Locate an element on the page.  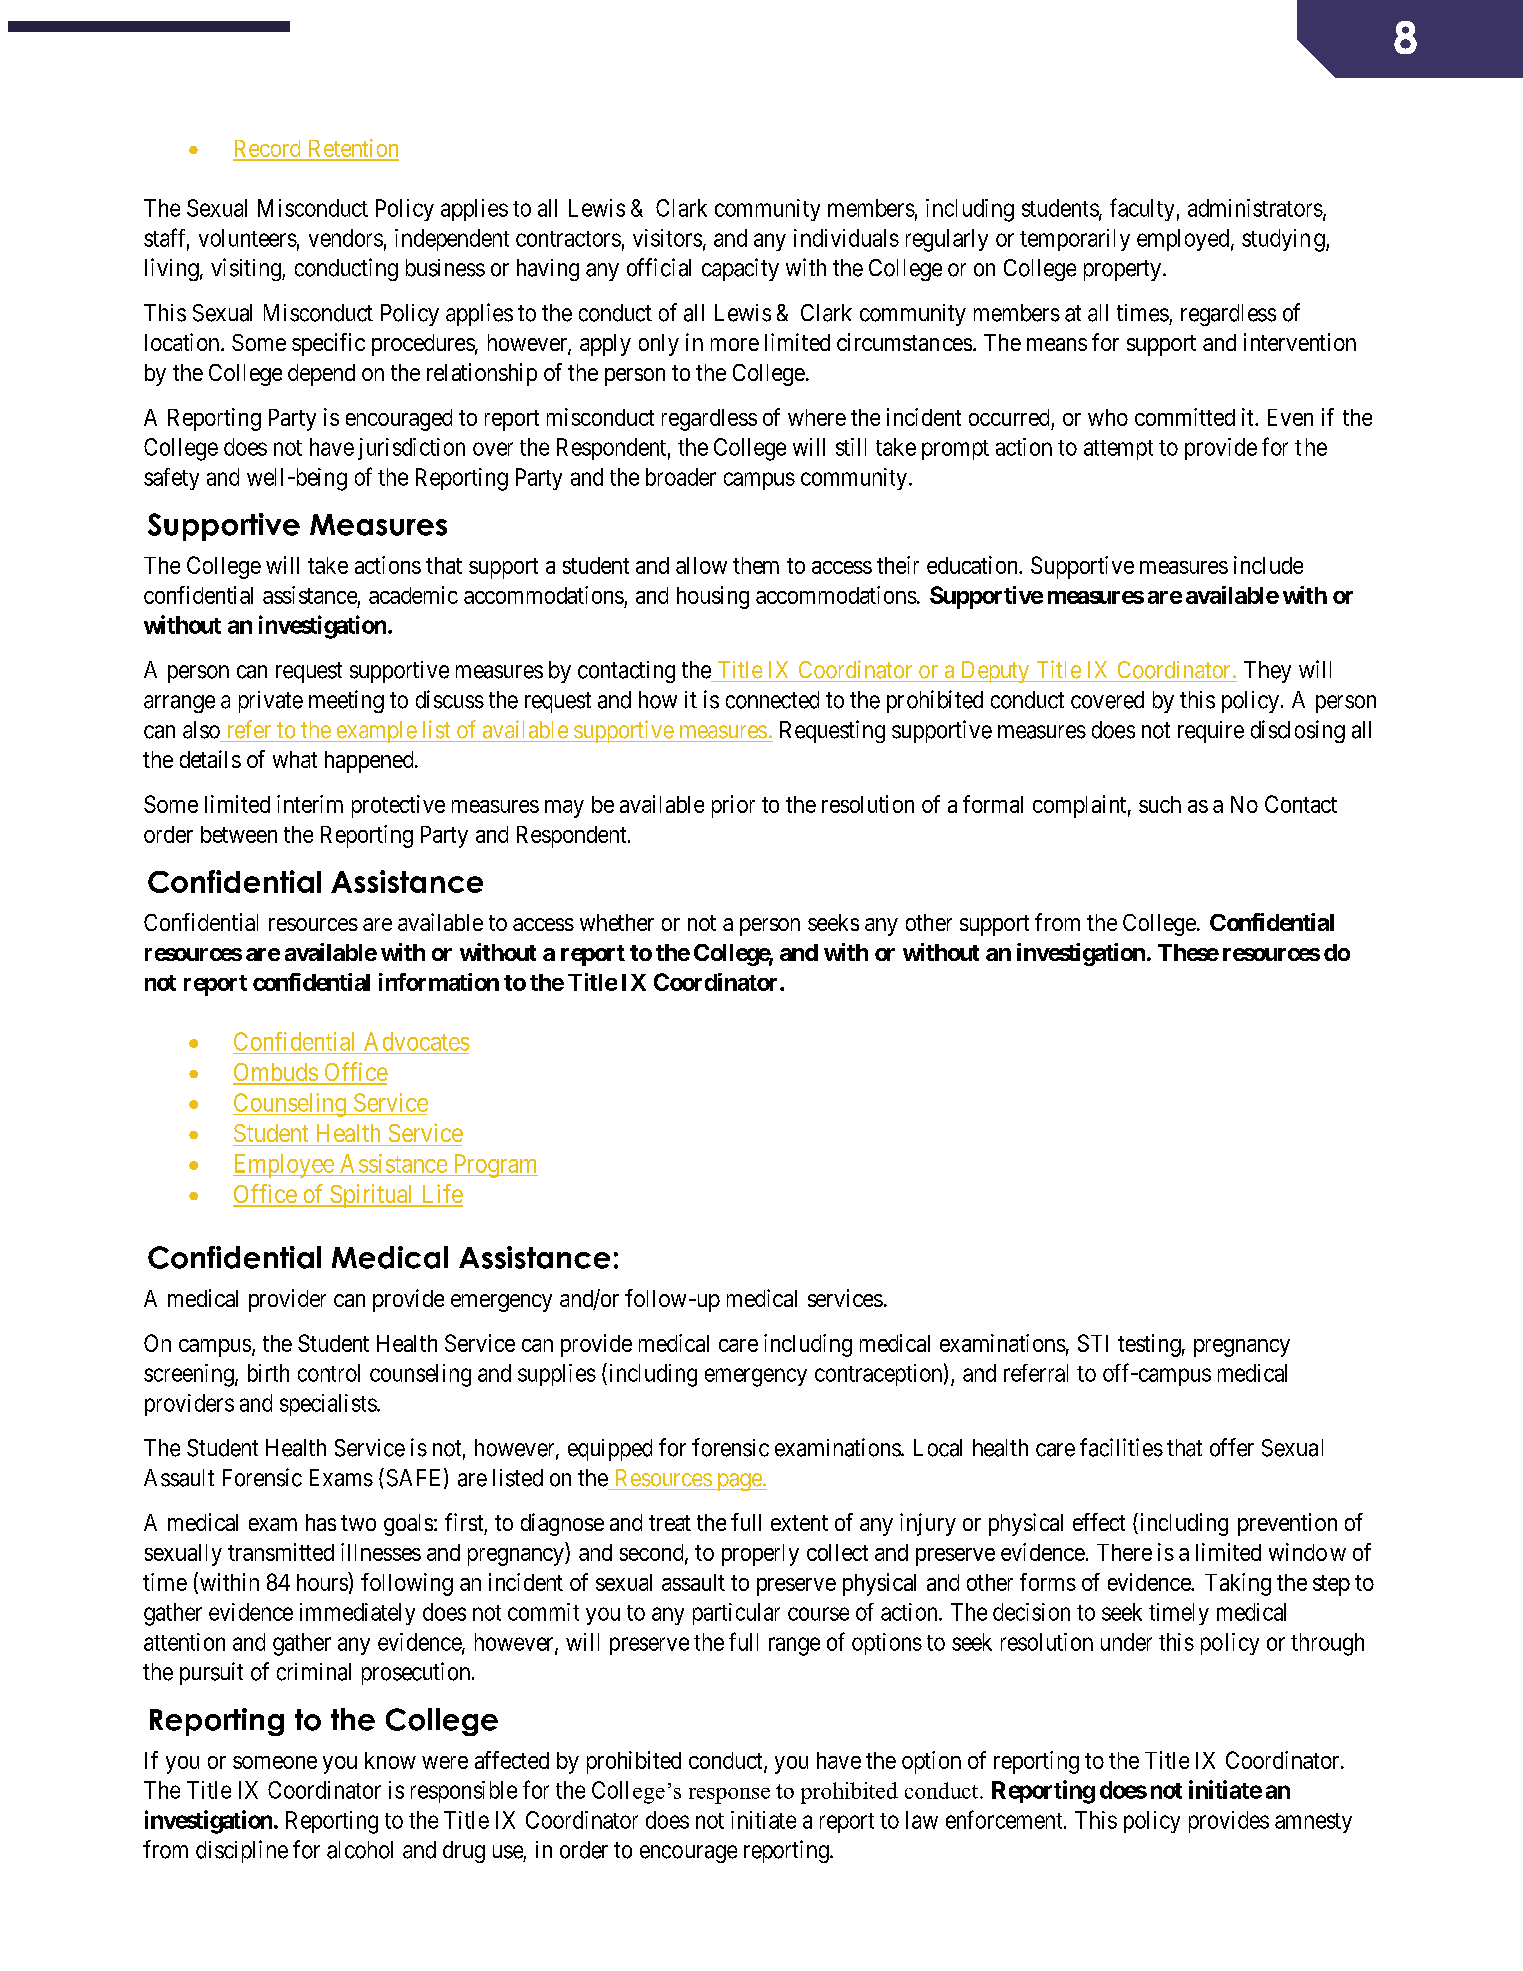
faculty is located at coordinates (1142, 209).
